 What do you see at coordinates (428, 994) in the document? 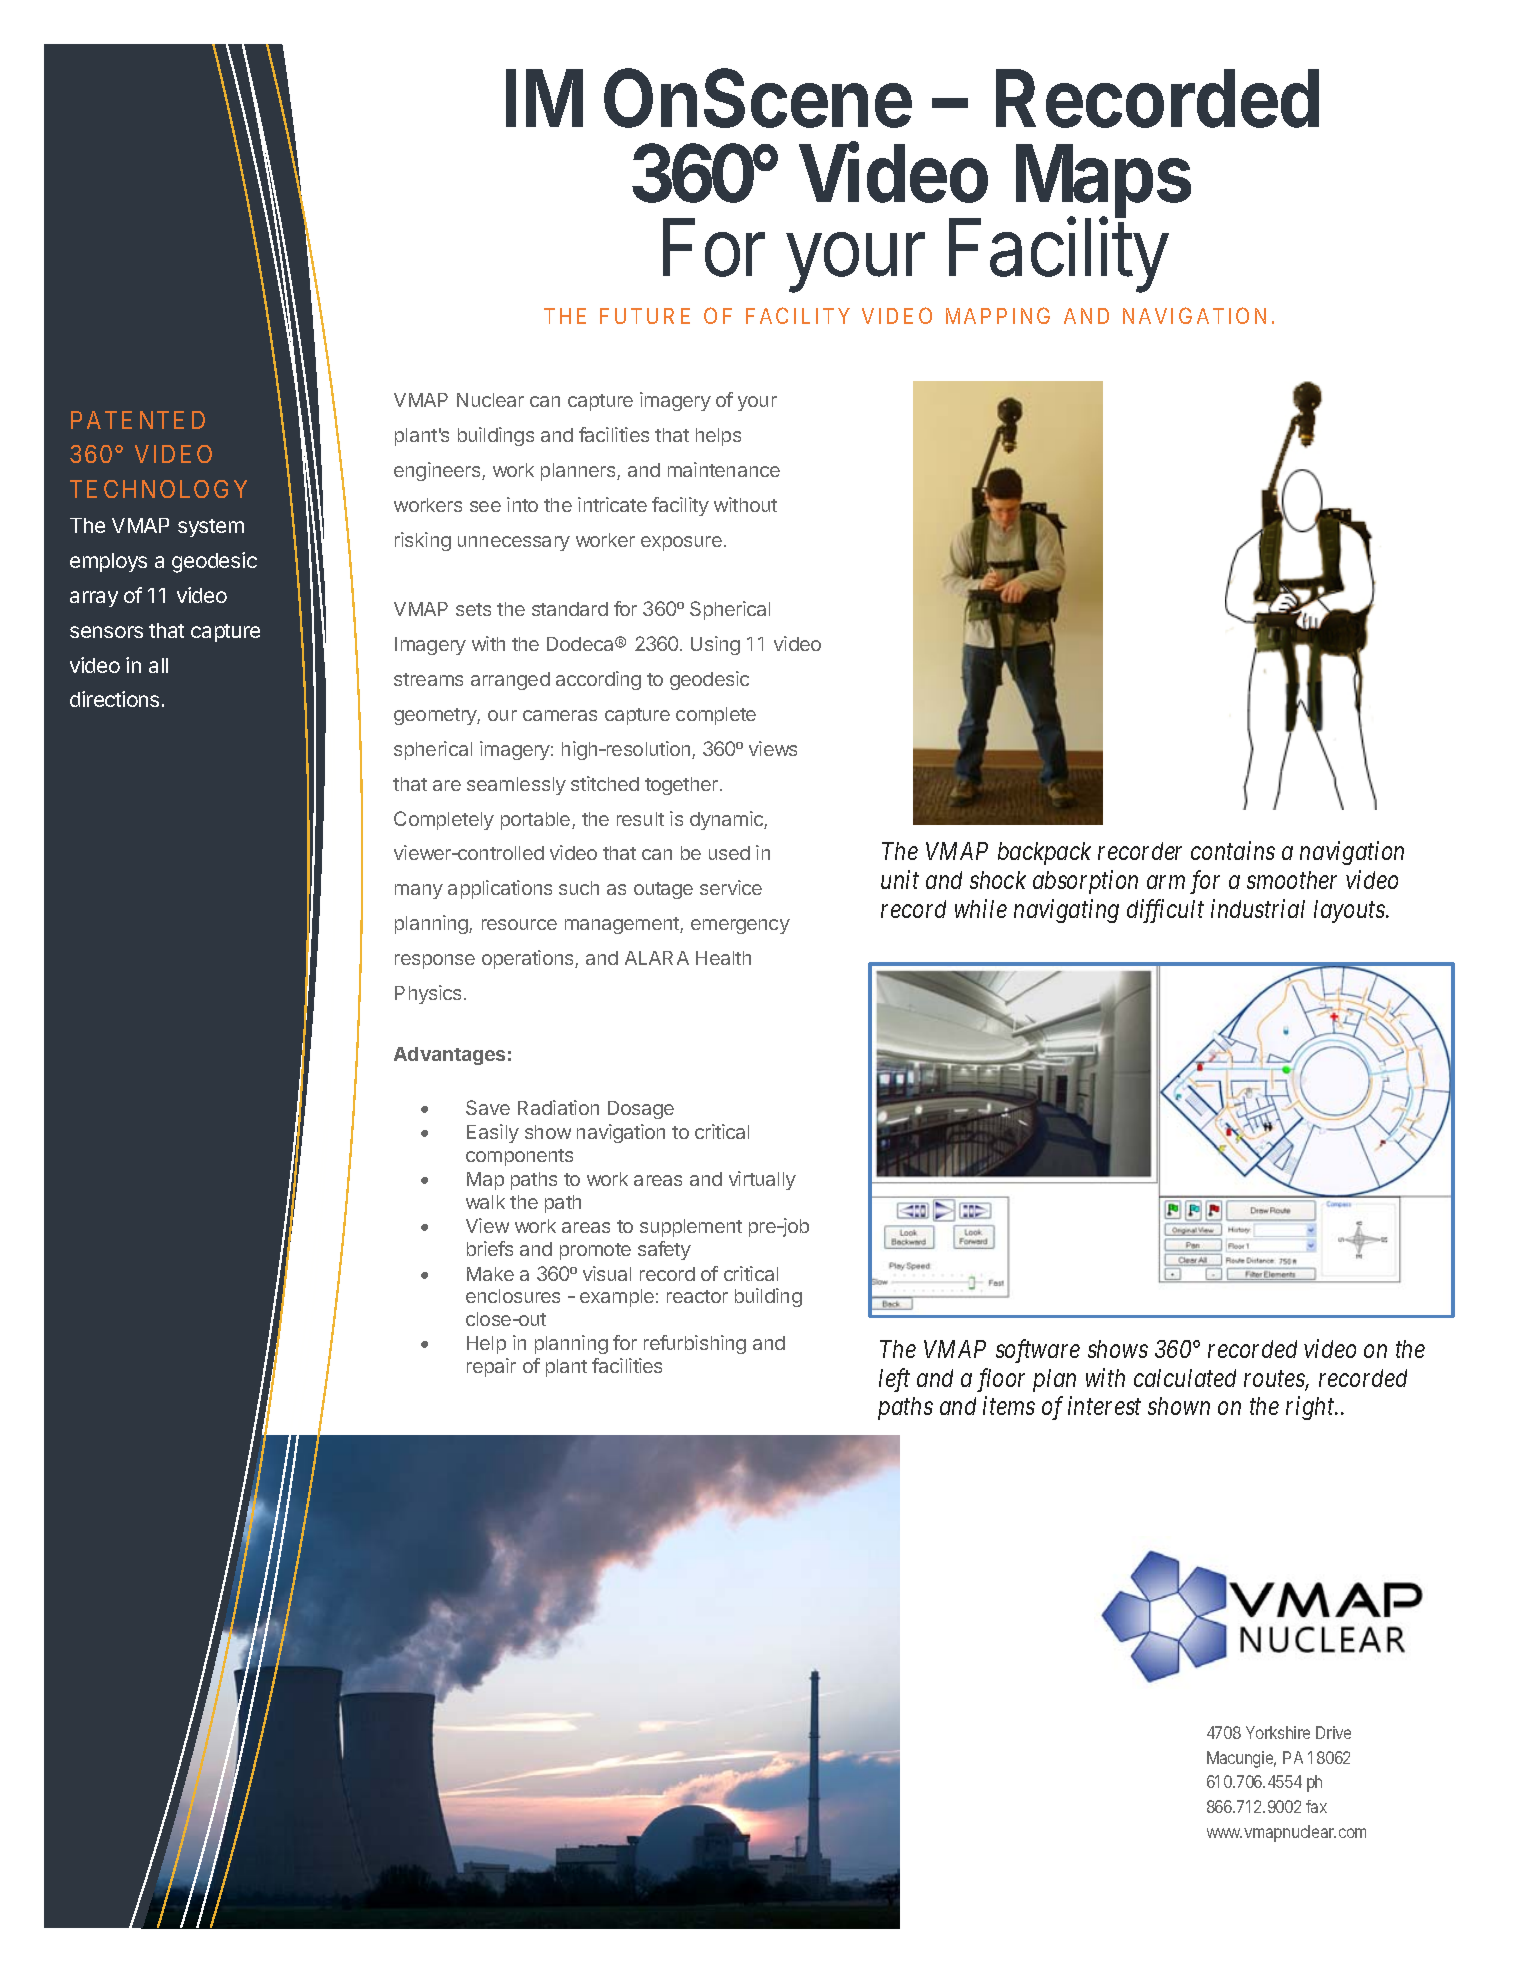
I see `Physics` at bounding box center [428, 994].
